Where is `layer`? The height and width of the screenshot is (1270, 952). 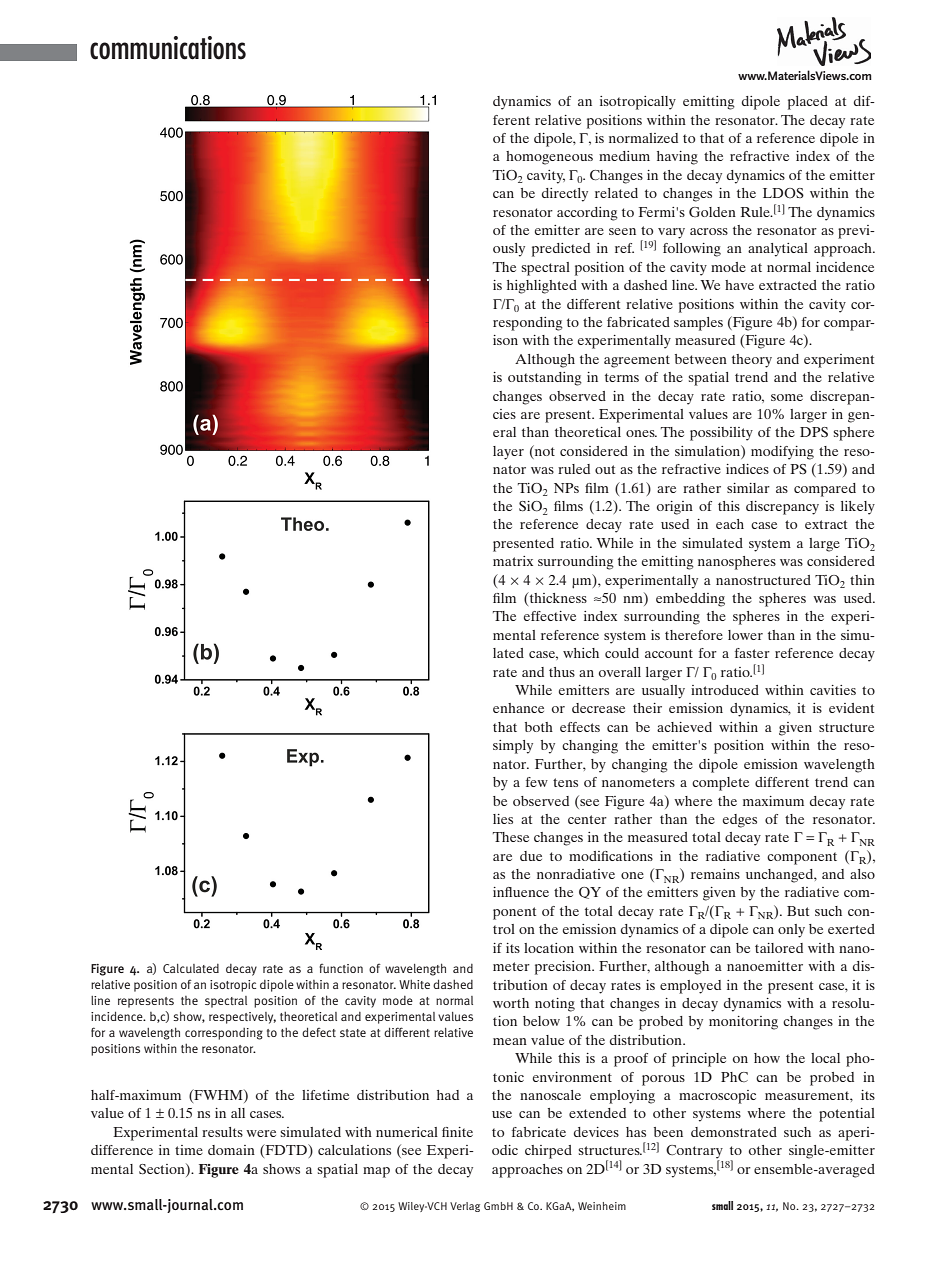 layer is located at coordinates (508, 453).
